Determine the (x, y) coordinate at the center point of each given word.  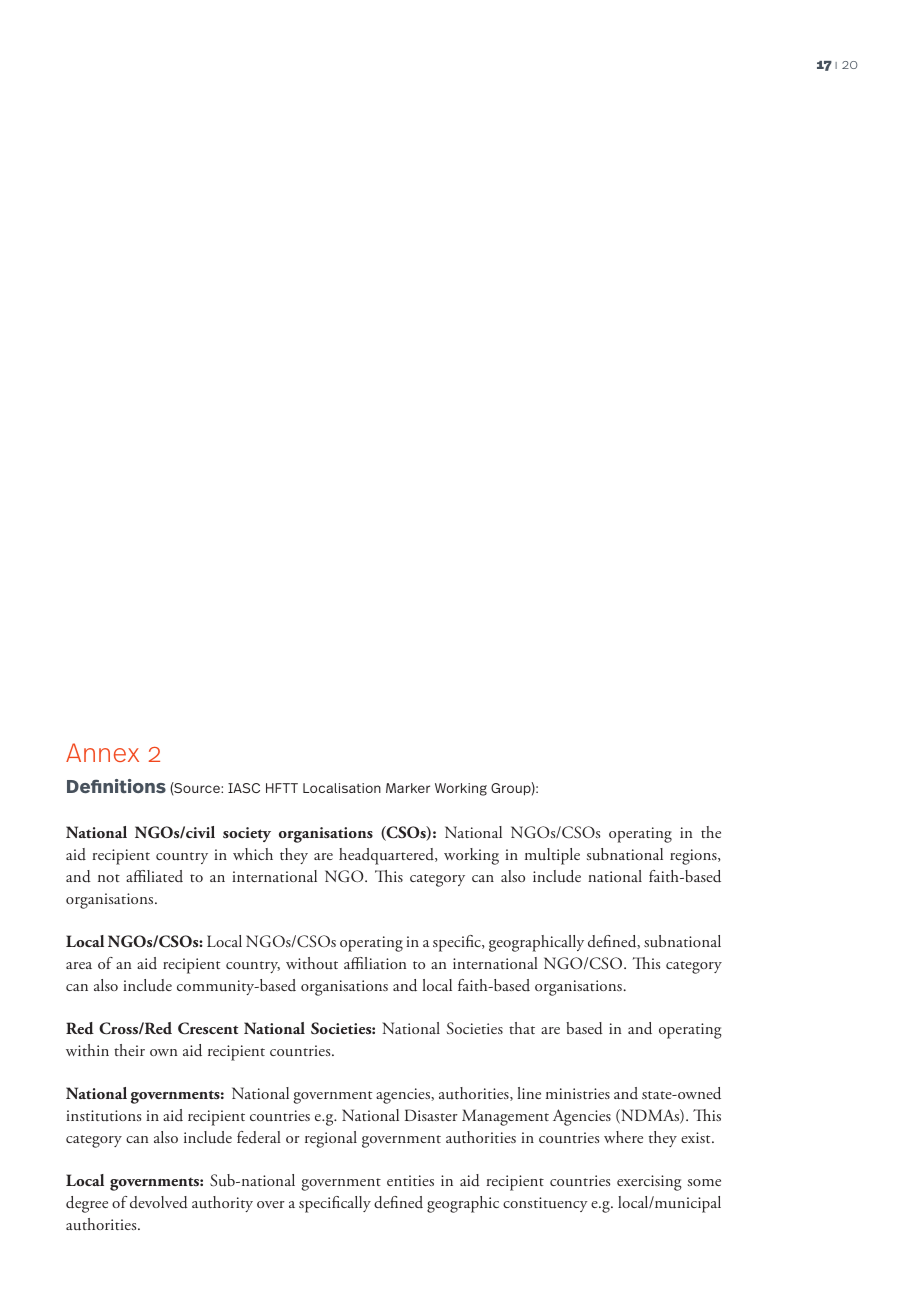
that (522, 1028)
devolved (159, 1202)
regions (694, 857)
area (79, 965)
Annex (102, 752)
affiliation (375, 963)
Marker (408, 788)
